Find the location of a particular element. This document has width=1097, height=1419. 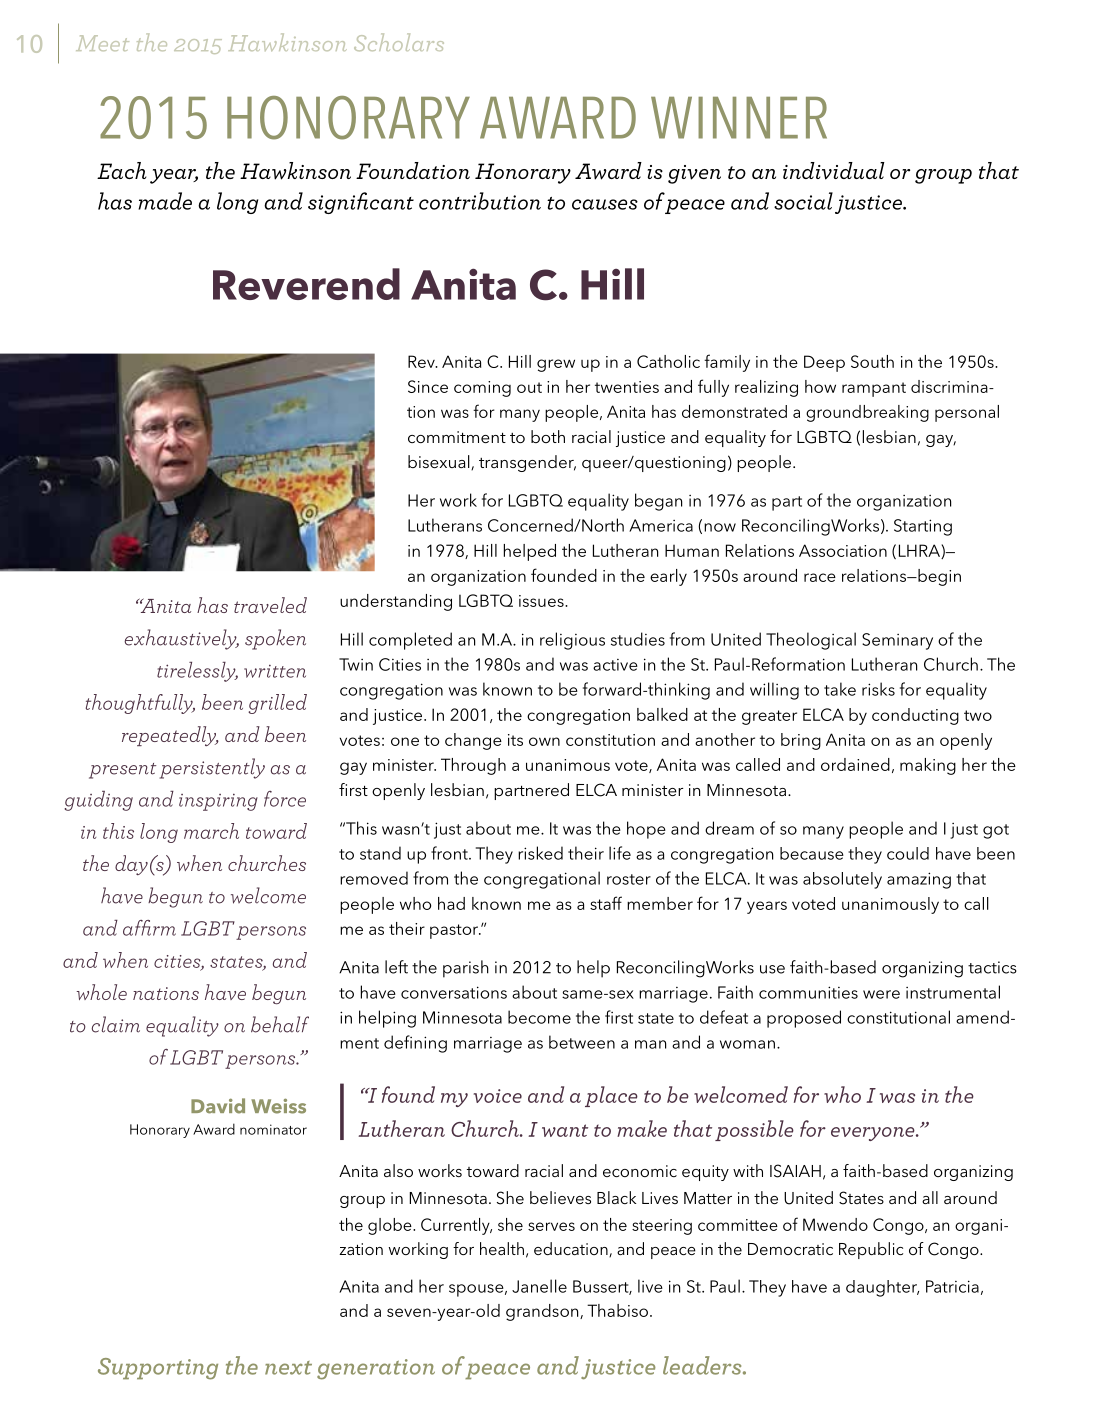

tirelessly is located at coordinates (197, 672).
